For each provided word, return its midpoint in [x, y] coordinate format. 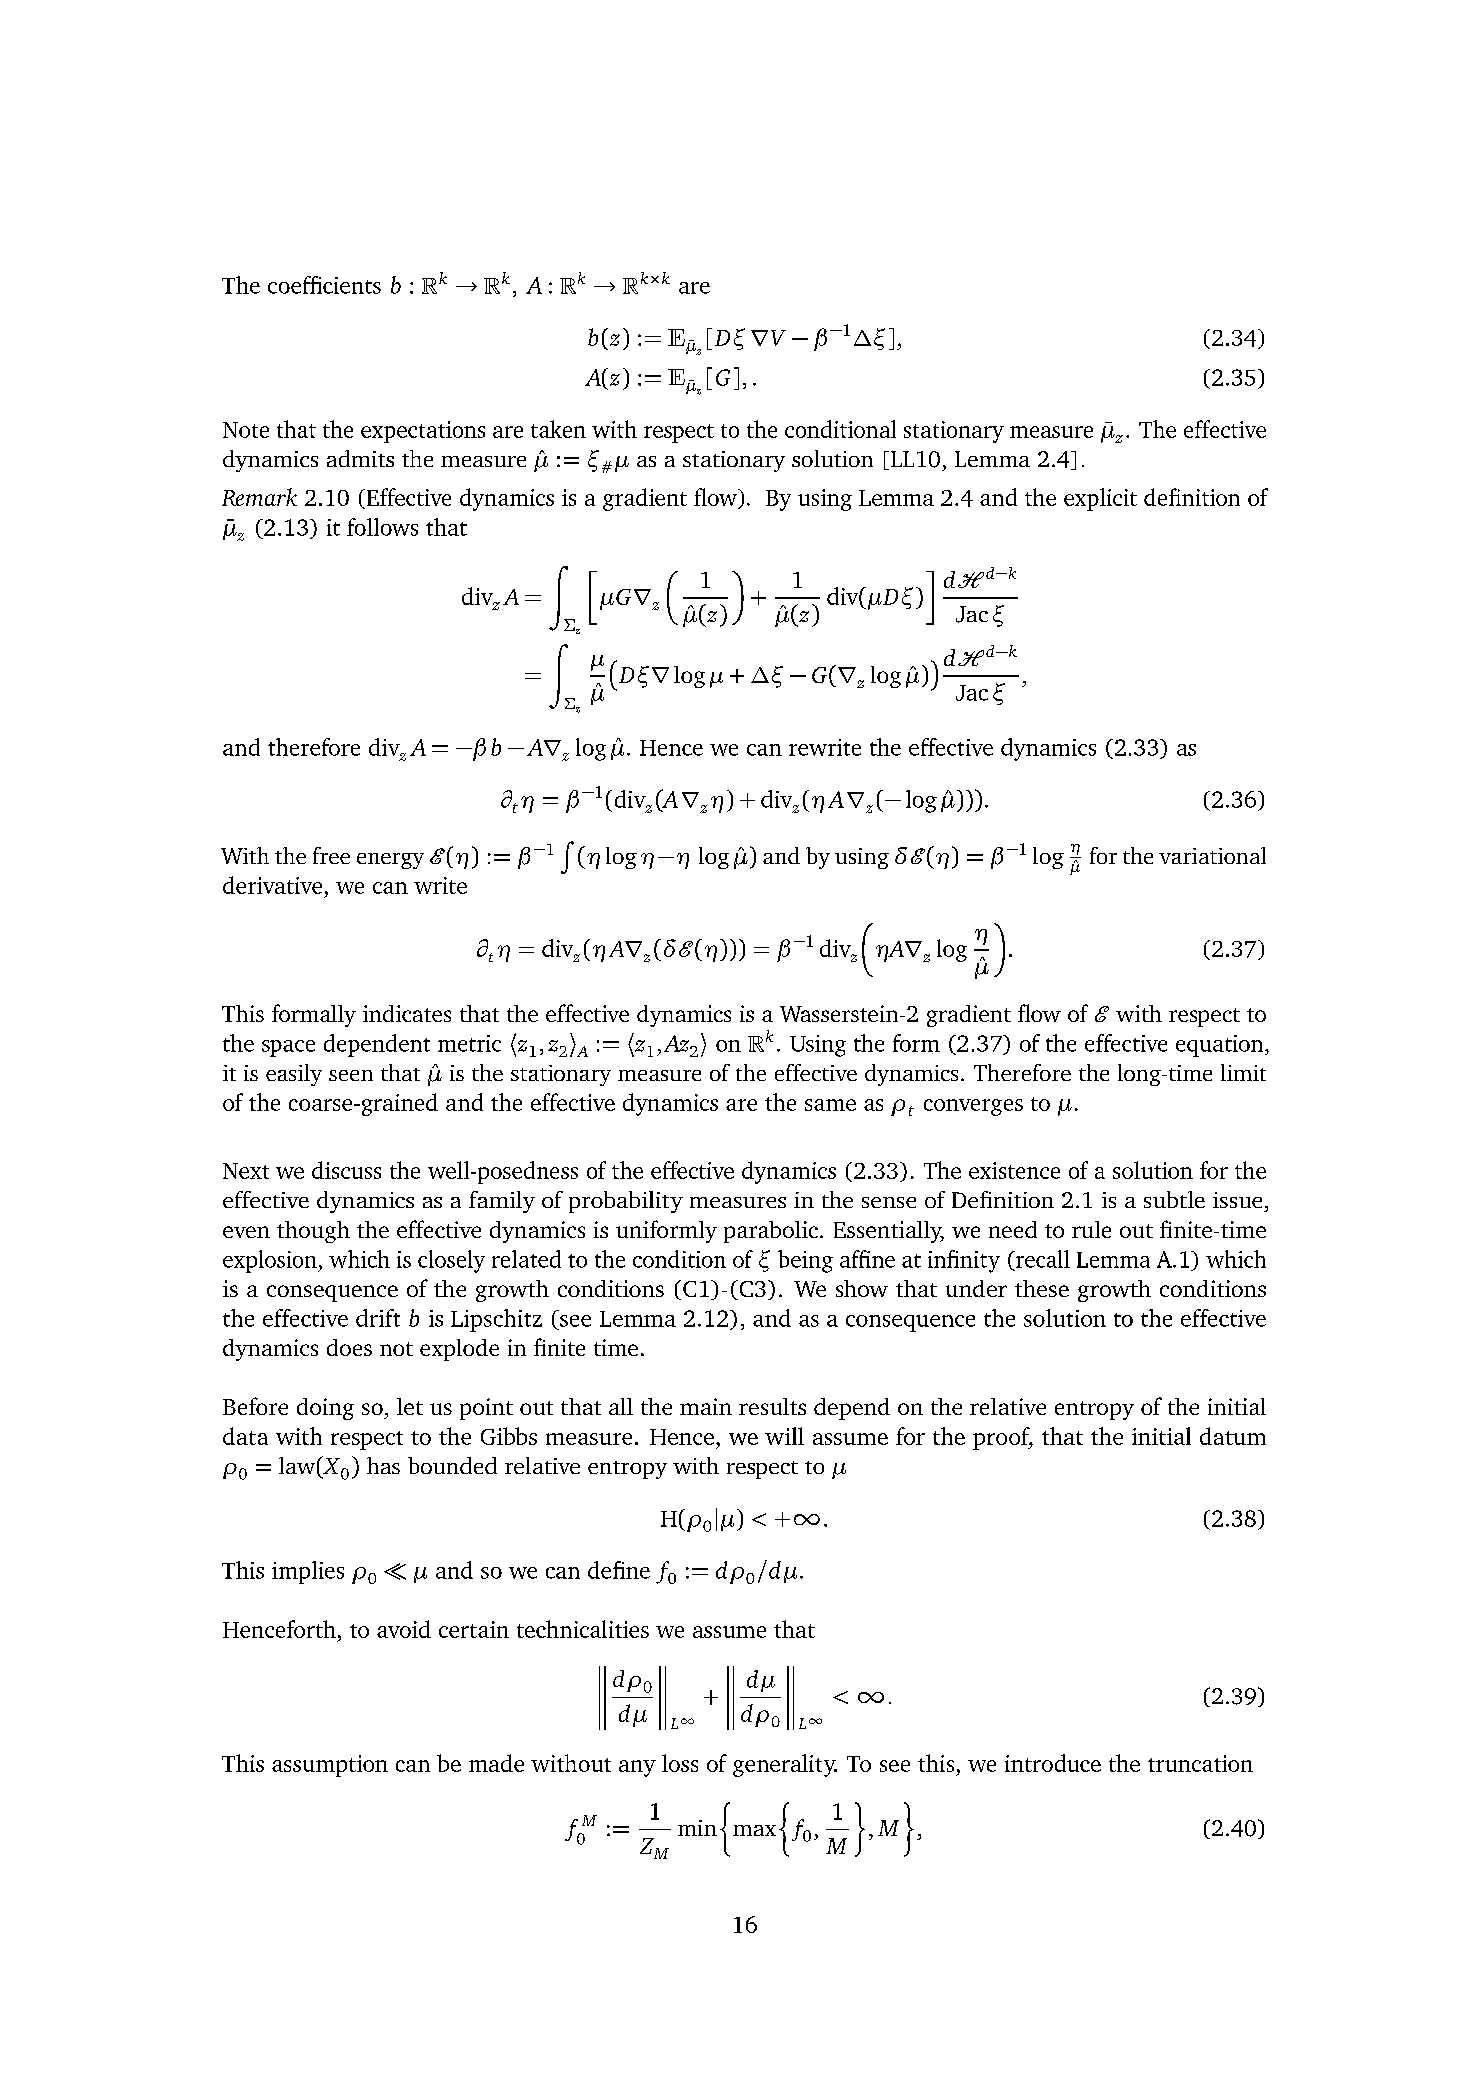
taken [558, 429]
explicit [1100, 499]
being [805, 1261]
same [830, 1105]
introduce [1053, 1763]
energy [390, 861]
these [1042, 1288]
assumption [330, 1766]
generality [785, 1765]
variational [1212, 855]
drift [378, 1318]
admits [360, 458]
